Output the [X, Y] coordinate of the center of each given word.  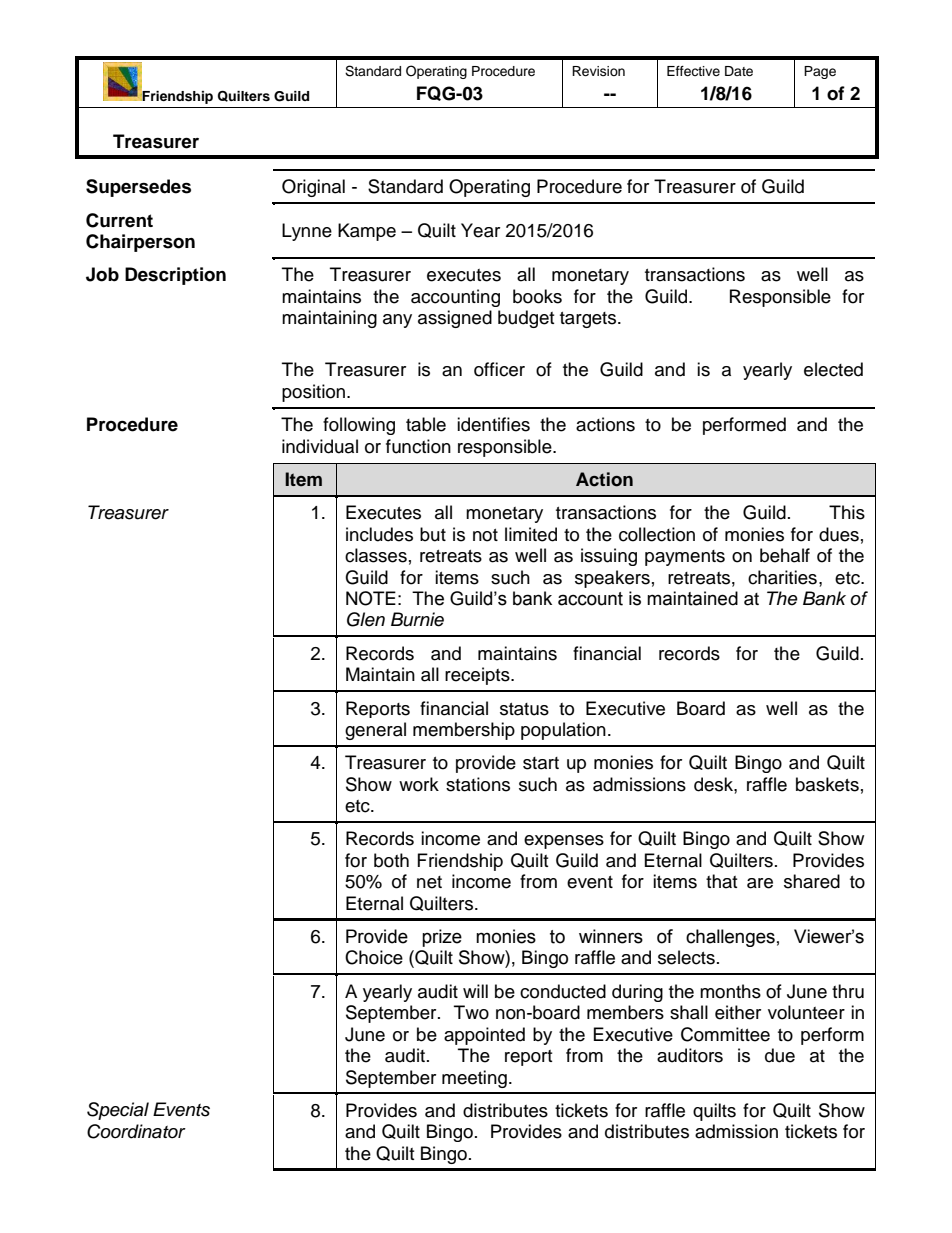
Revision [598, 71]
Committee [725, 1034]
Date [739, 71]
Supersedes [138, 188]
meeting [474, 1079]
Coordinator [136, 1131]
